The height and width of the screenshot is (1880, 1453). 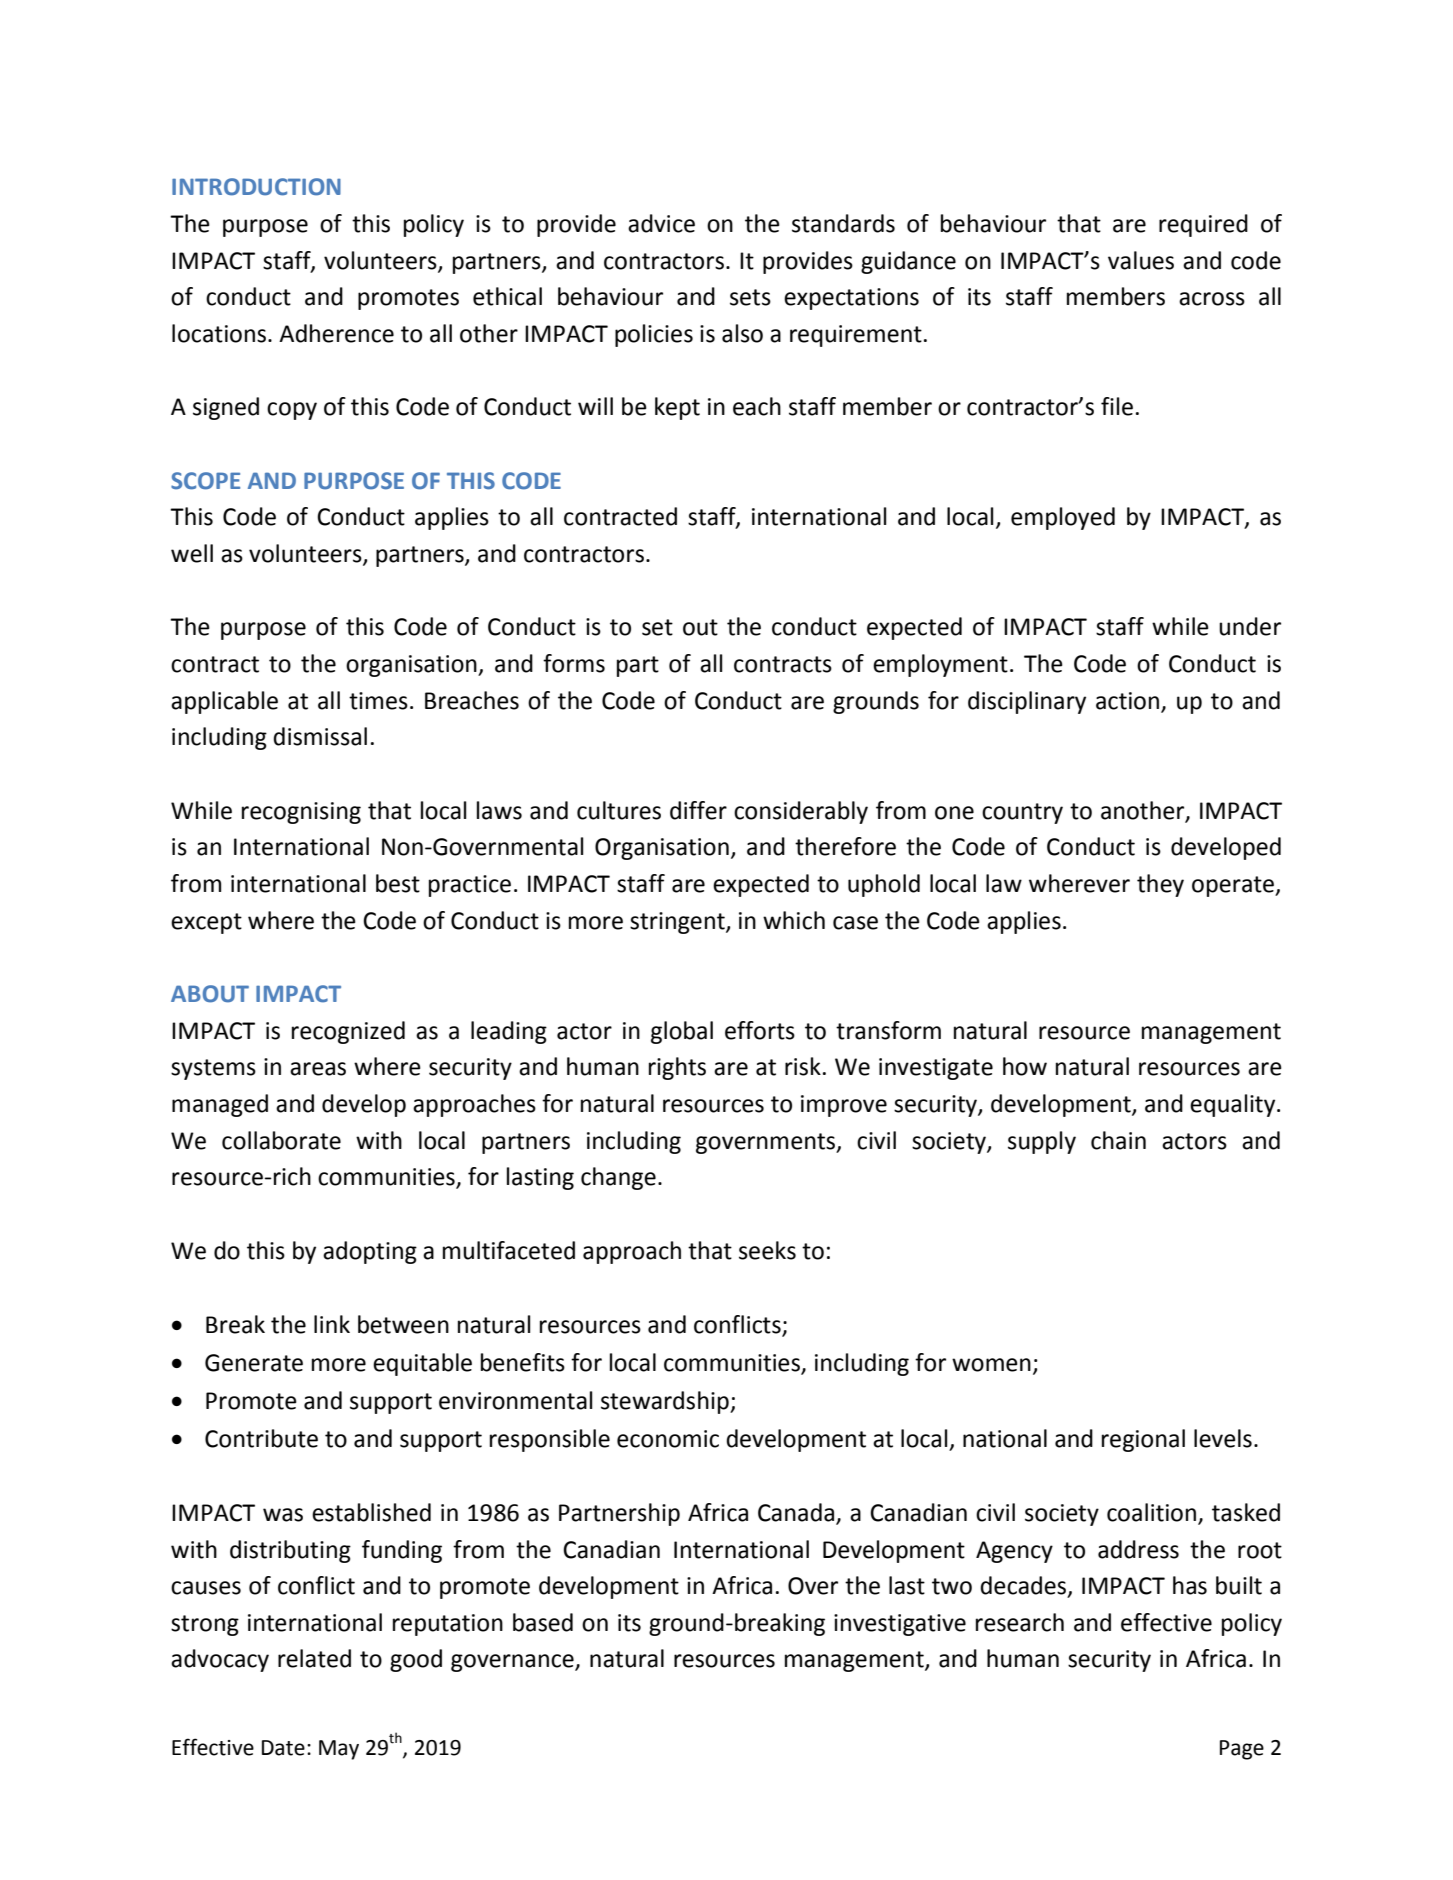 What do you see at coordinates (314, 1658) in the screenshot?
I see `related` at bounding box center [314, 1658].
